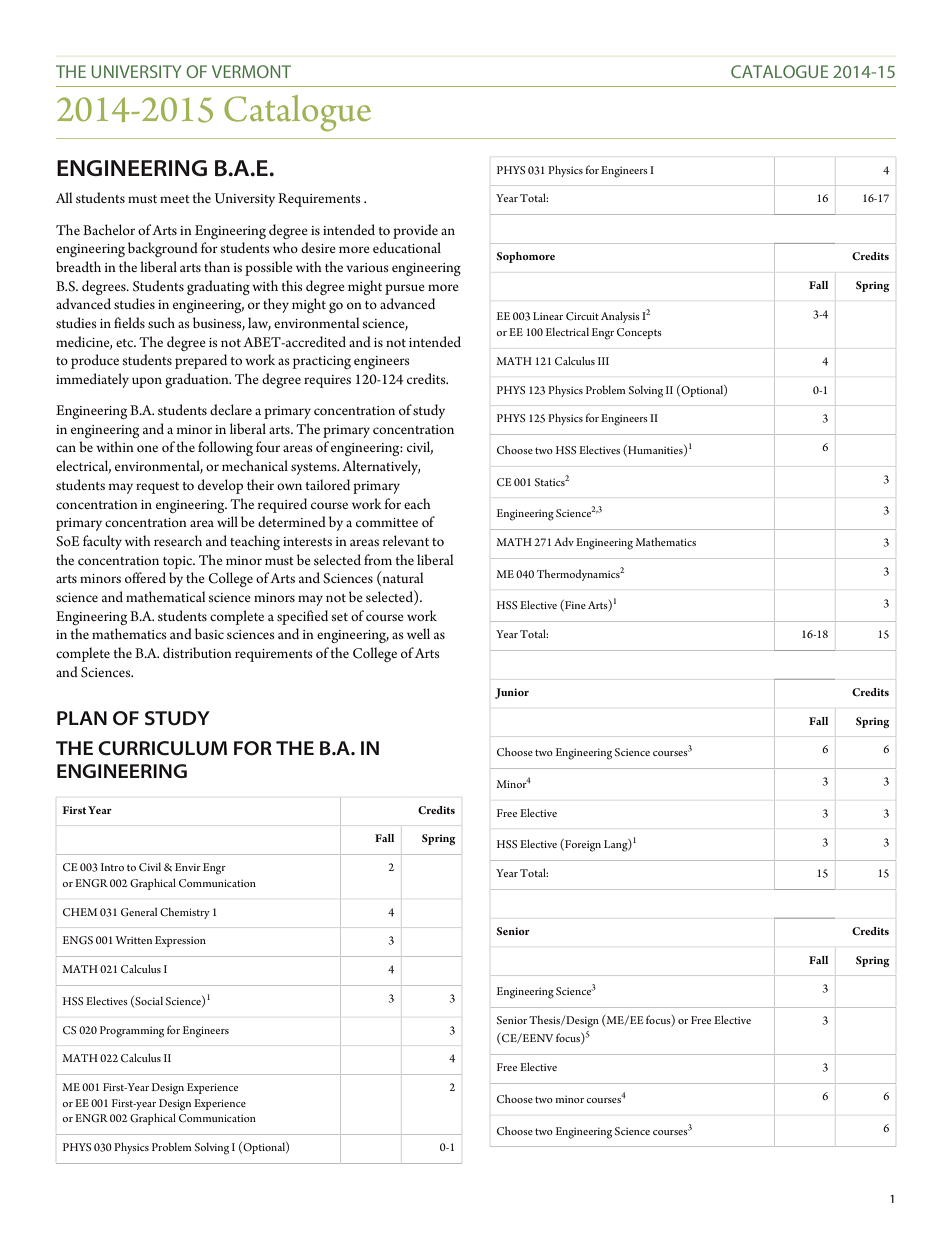 The width and height of the page is (952, 1233). I want to click on Junior, so click(512, 693).
